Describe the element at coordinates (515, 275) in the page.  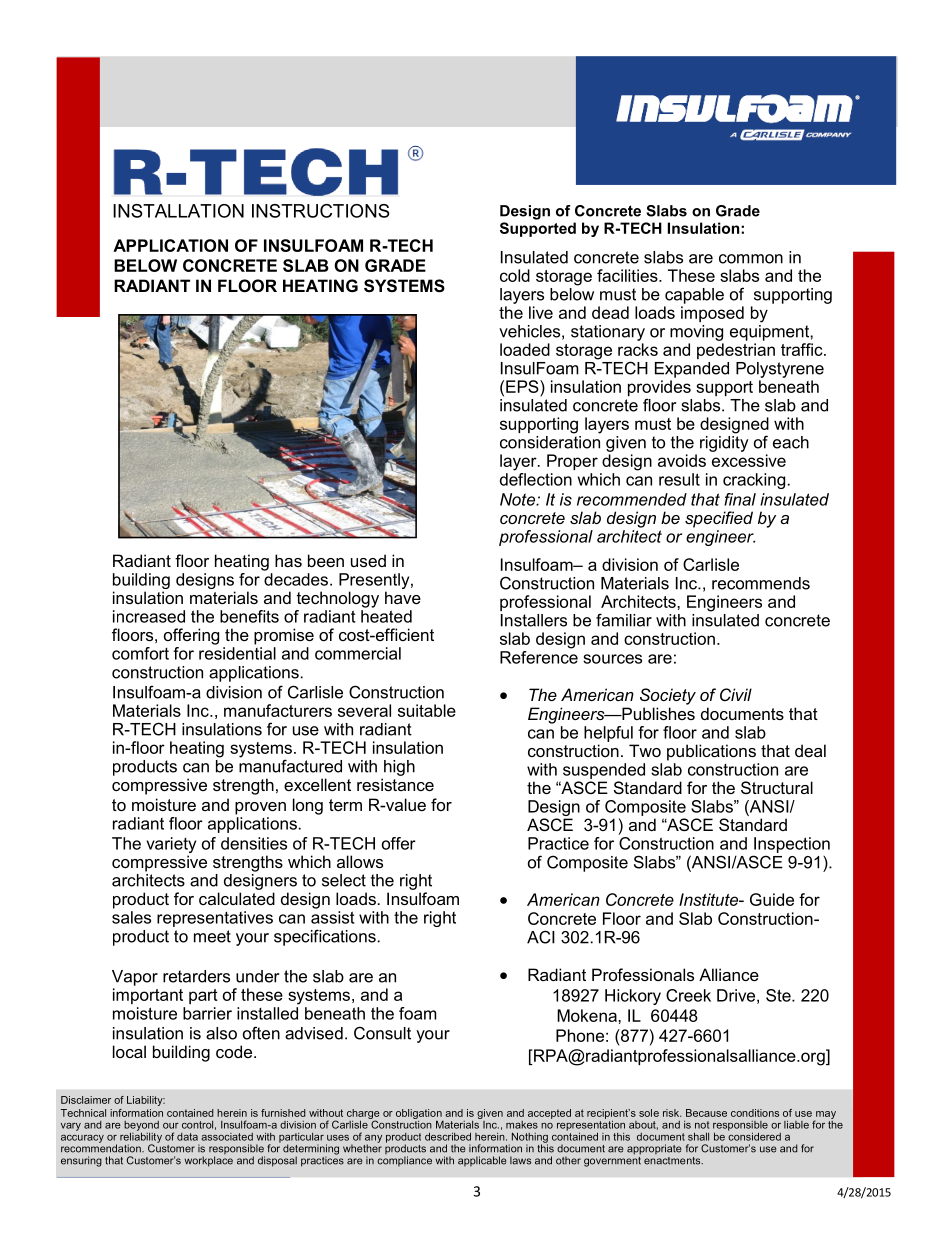
I see `cold` at that location.
